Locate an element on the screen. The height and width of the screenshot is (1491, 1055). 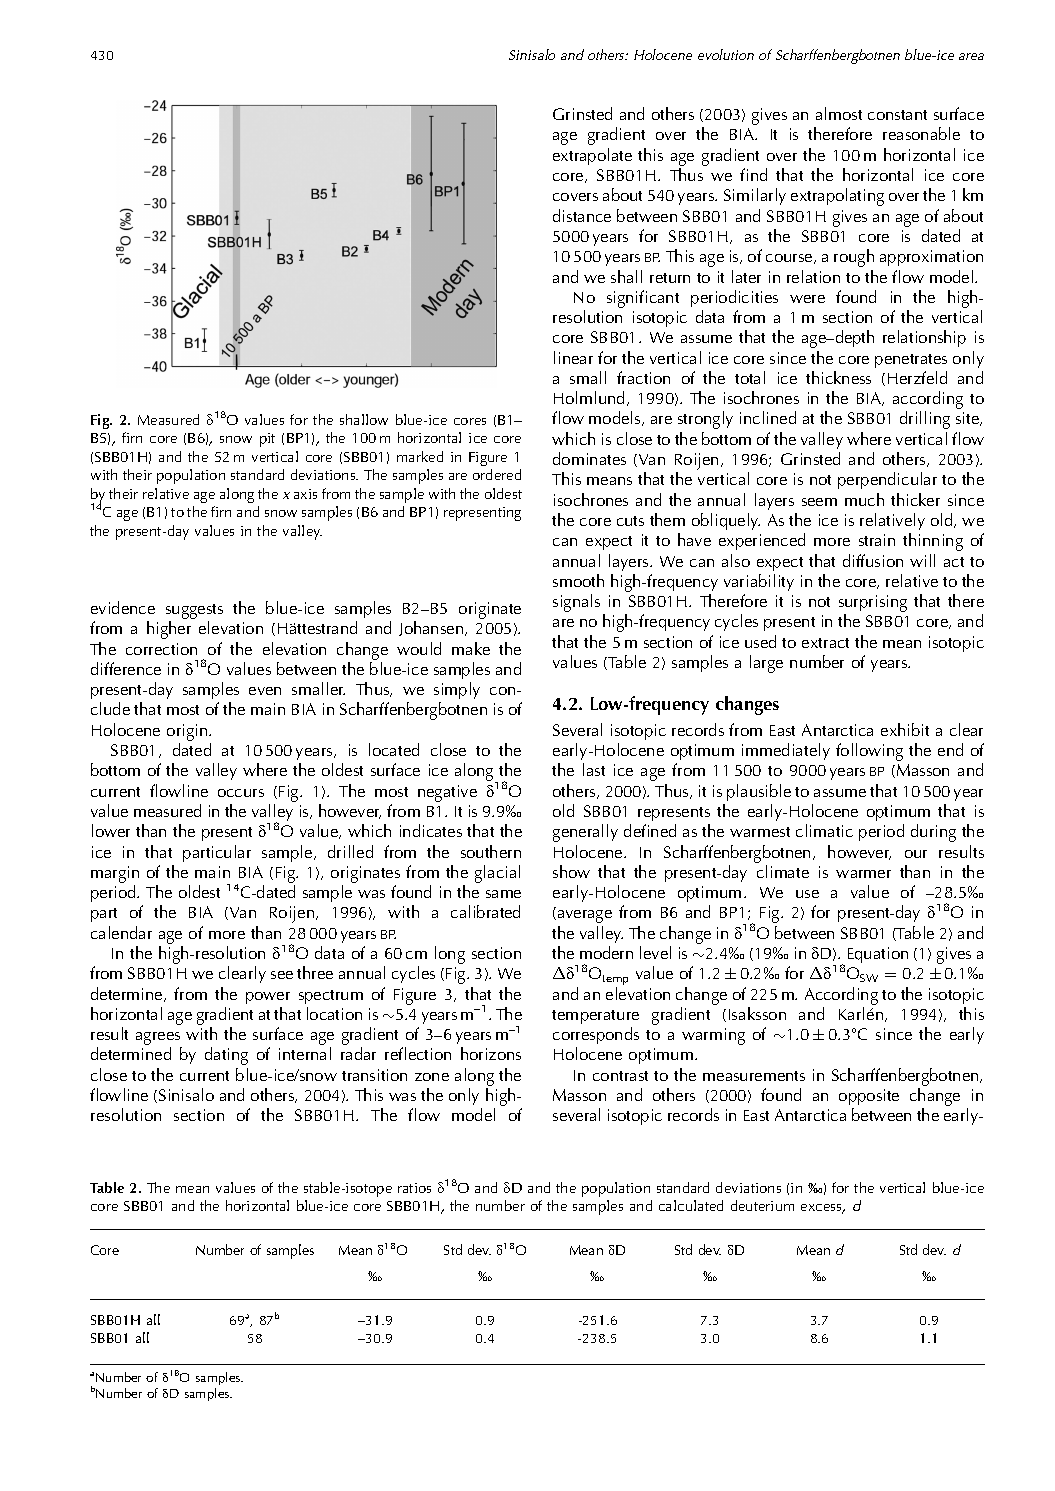
evolution is located at coordinates (726, 54).
